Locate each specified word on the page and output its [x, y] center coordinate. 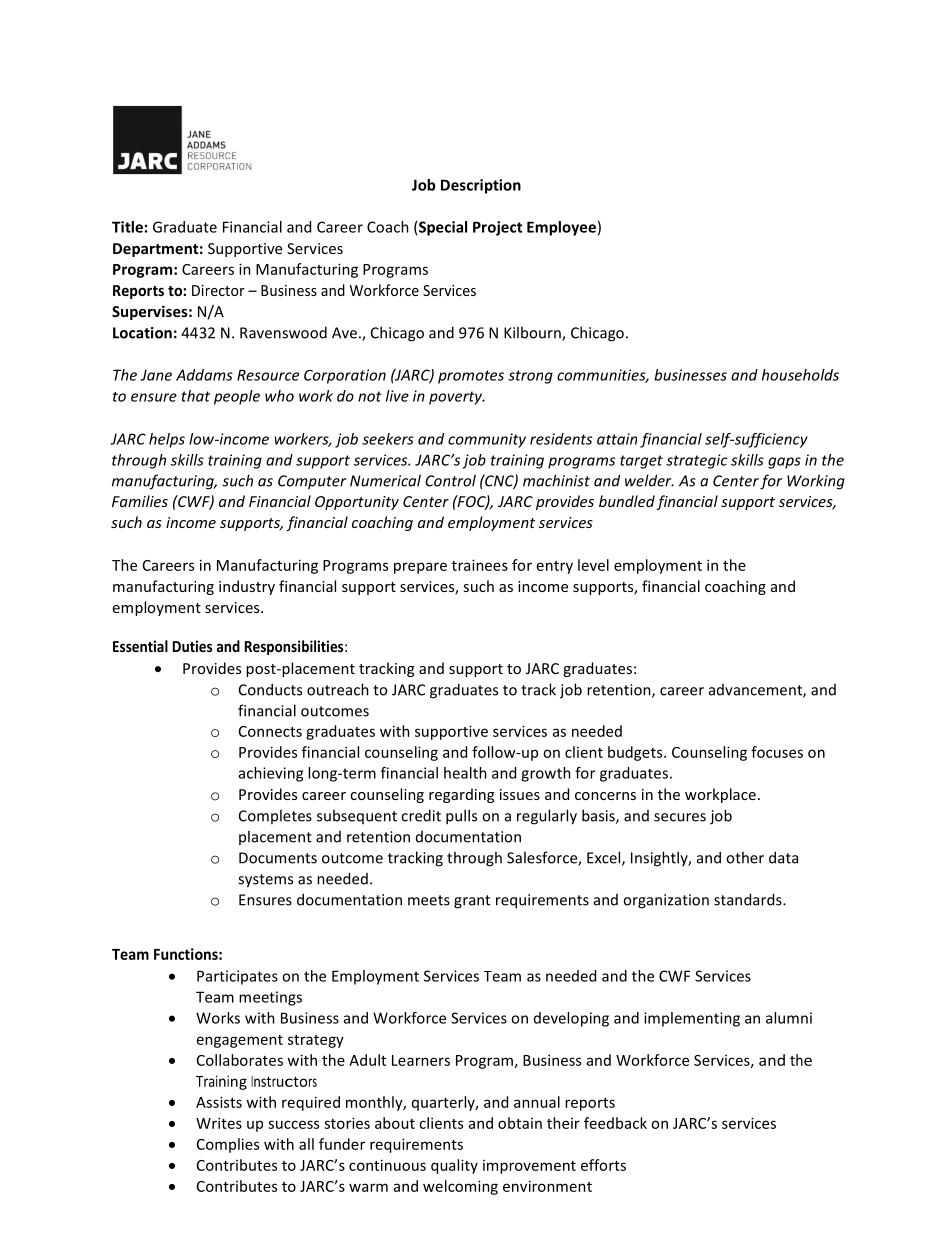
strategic [697, 461]
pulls [461, 817]
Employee [561, 228]
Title [127, 227]
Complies [228, 1145]
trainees [480, 565]
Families [140, 501]
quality [454, 1166]
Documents [278, 858]
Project [497, 228]
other [745, 857]
